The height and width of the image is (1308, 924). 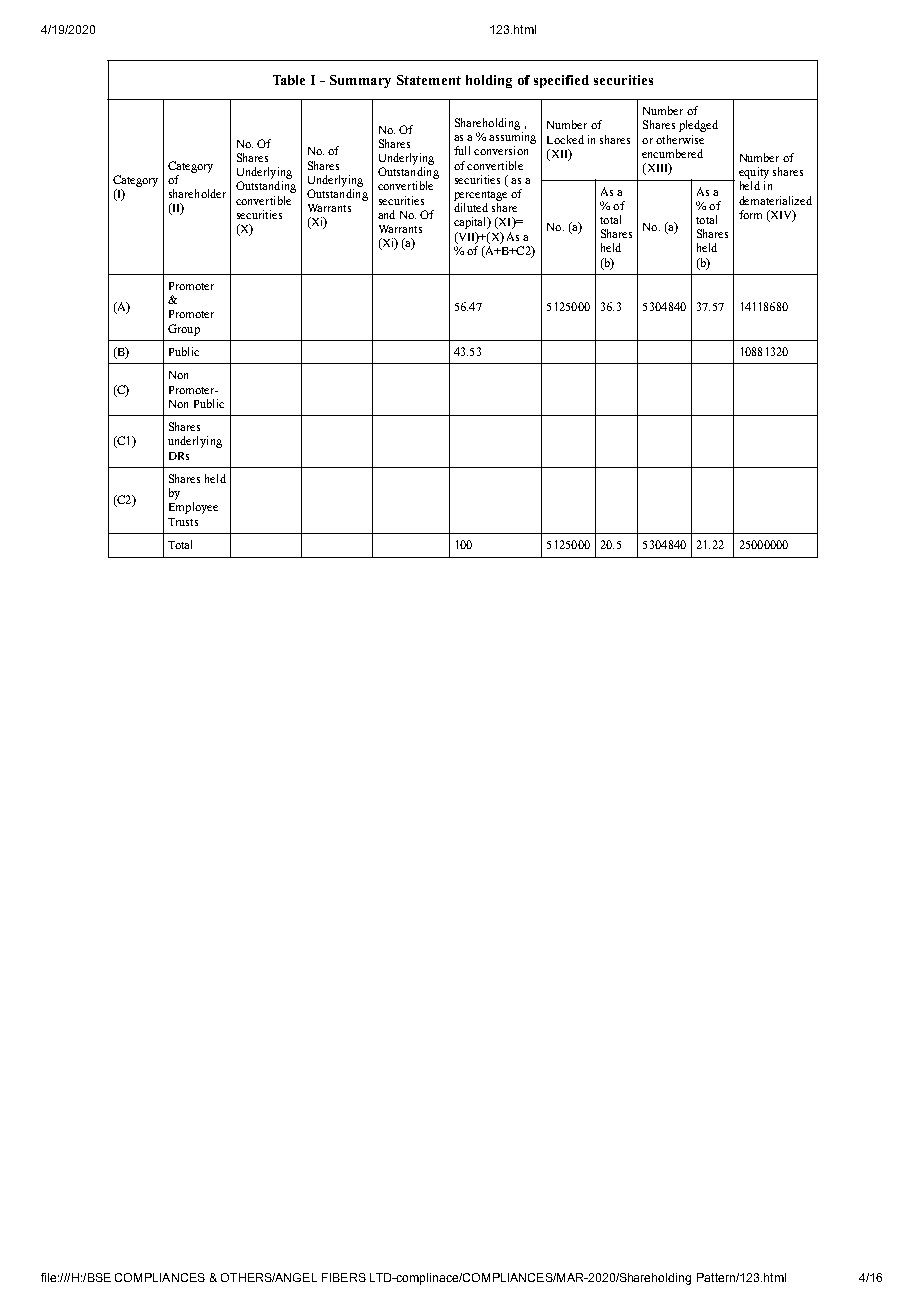 I want to click on pledged, so click(x=698, y=126).
